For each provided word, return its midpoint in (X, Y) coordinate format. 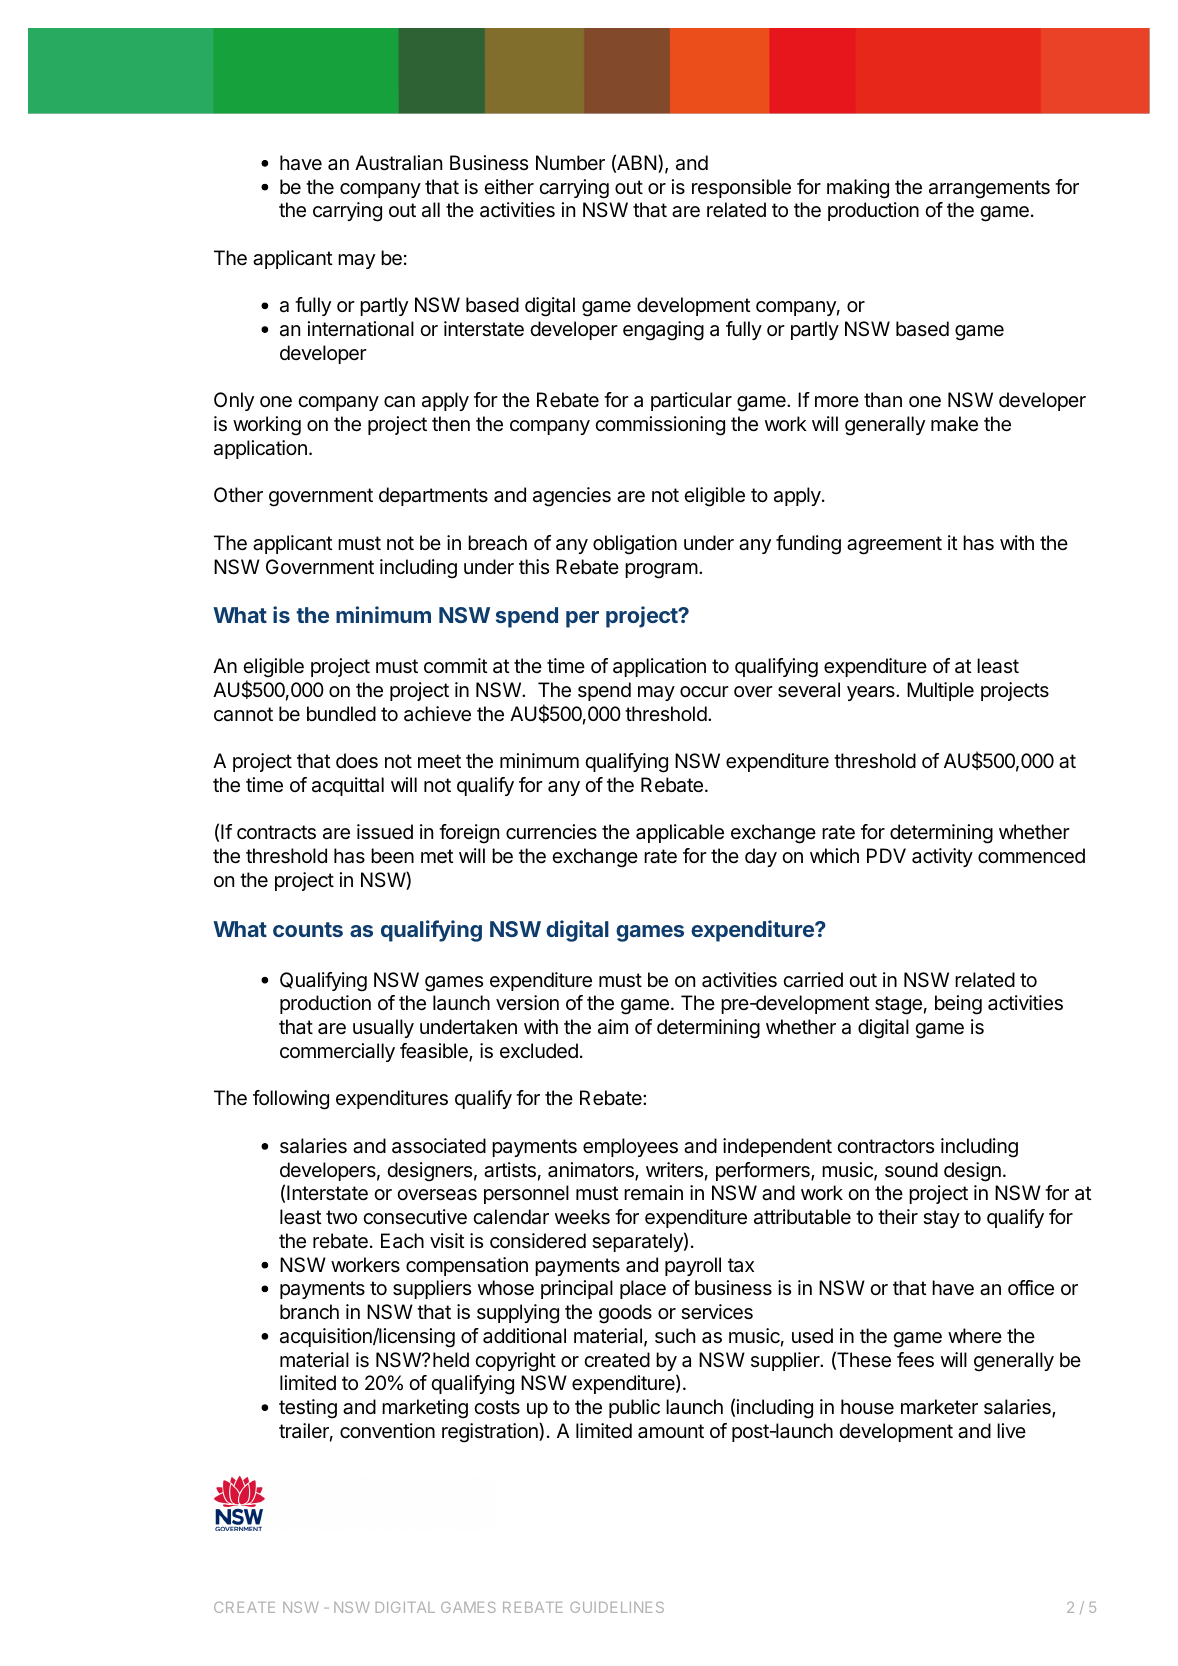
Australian (398, 163)
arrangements (989, 189)
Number (570, 162)
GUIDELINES (617, 1607)
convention (387, 1431)
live (1011, 1430)
